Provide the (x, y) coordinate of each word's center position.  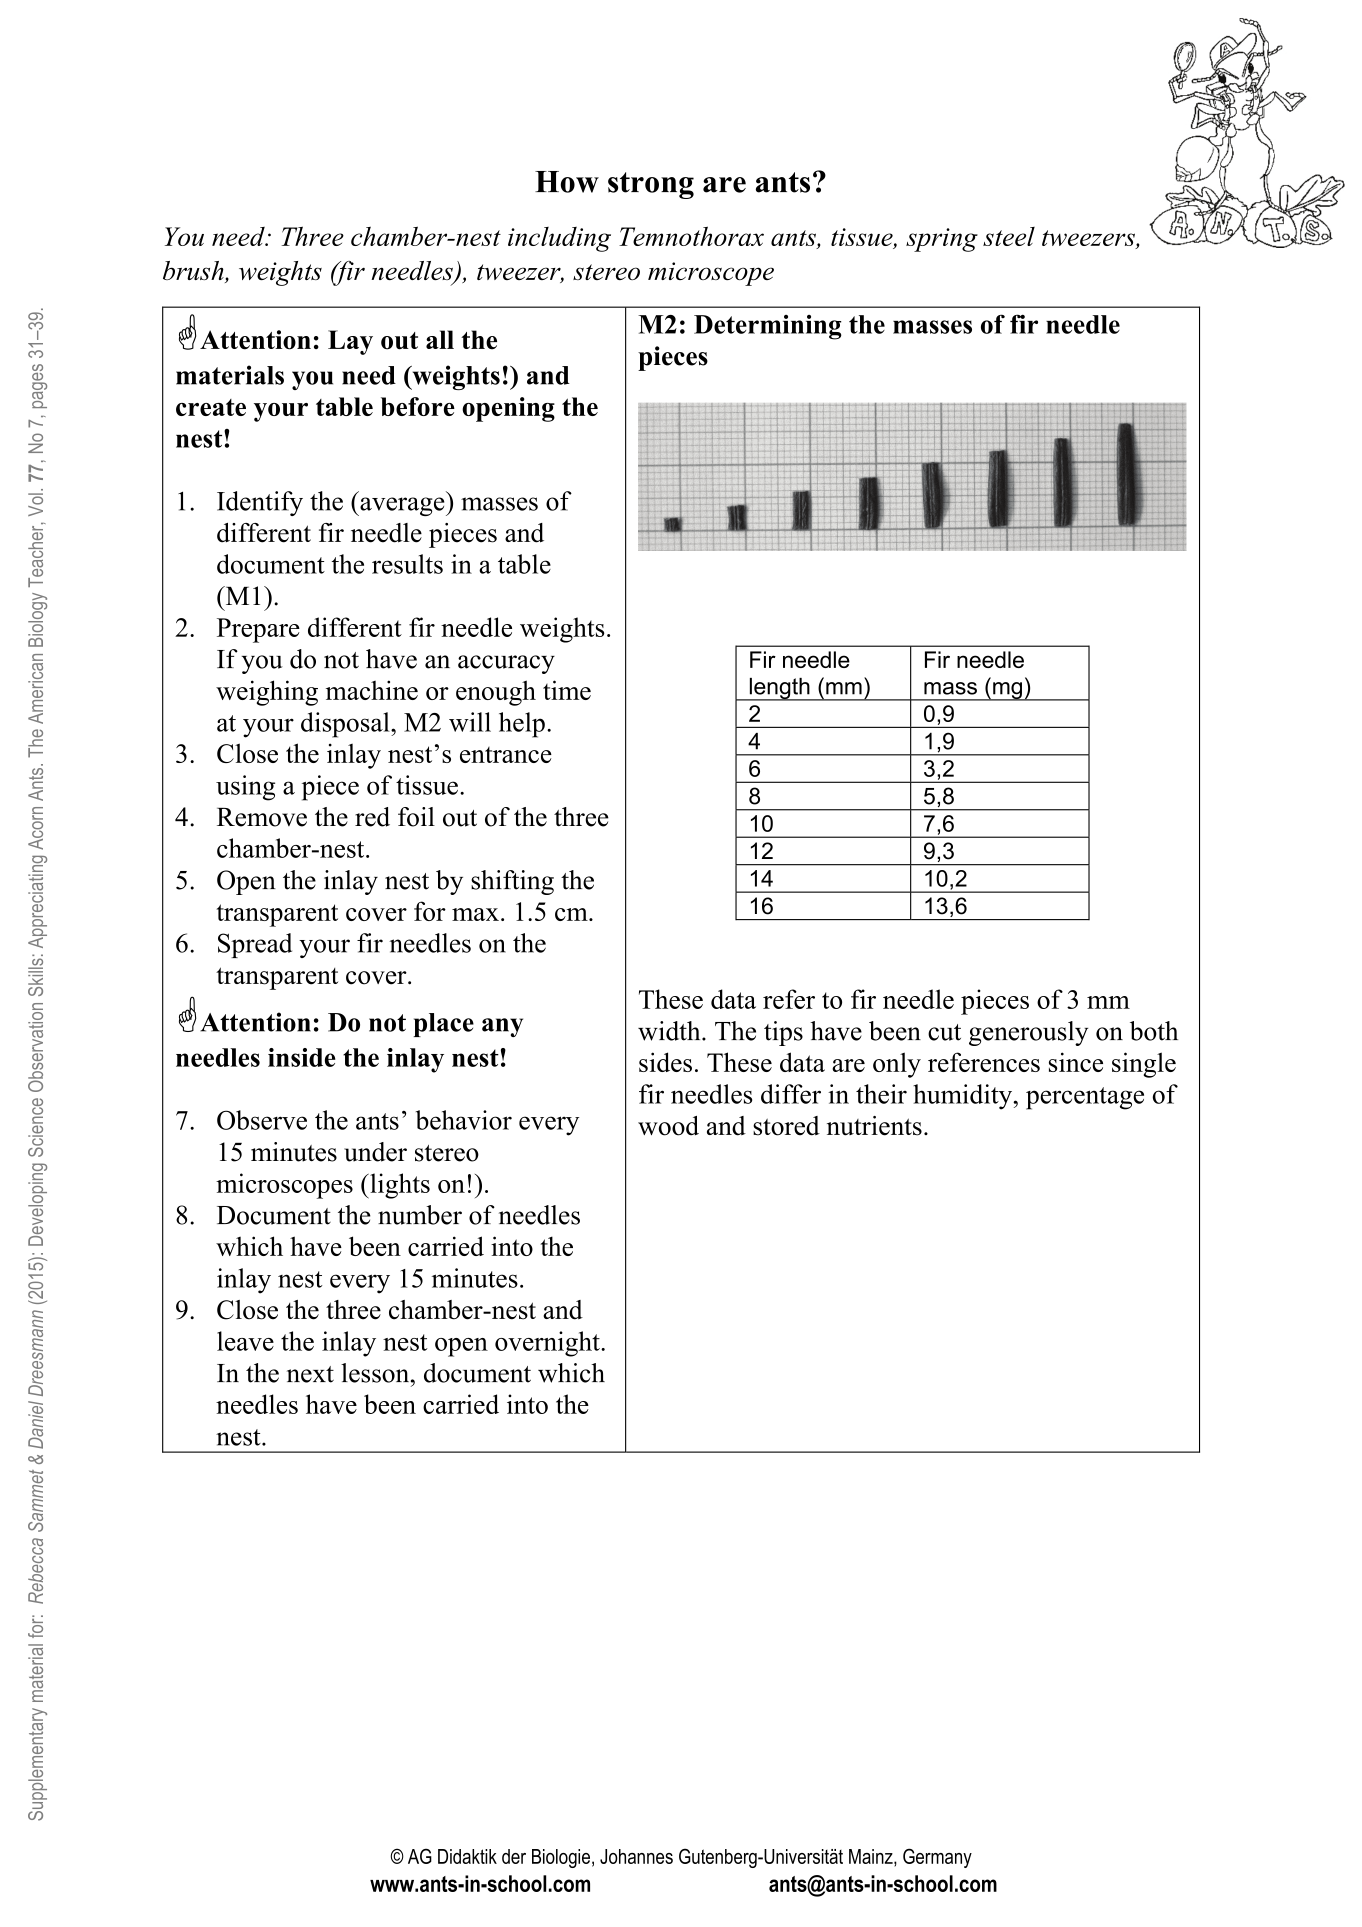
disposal (346, 725)
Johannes (636, 1856)
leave (245, 1341)
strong (651, 185)
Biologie (561, 1858)
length (779, 689)
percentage (1085, 1098)
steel (1009, 236)
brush (194, 272)
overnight (548, 1344)
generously (1028, 1033)
